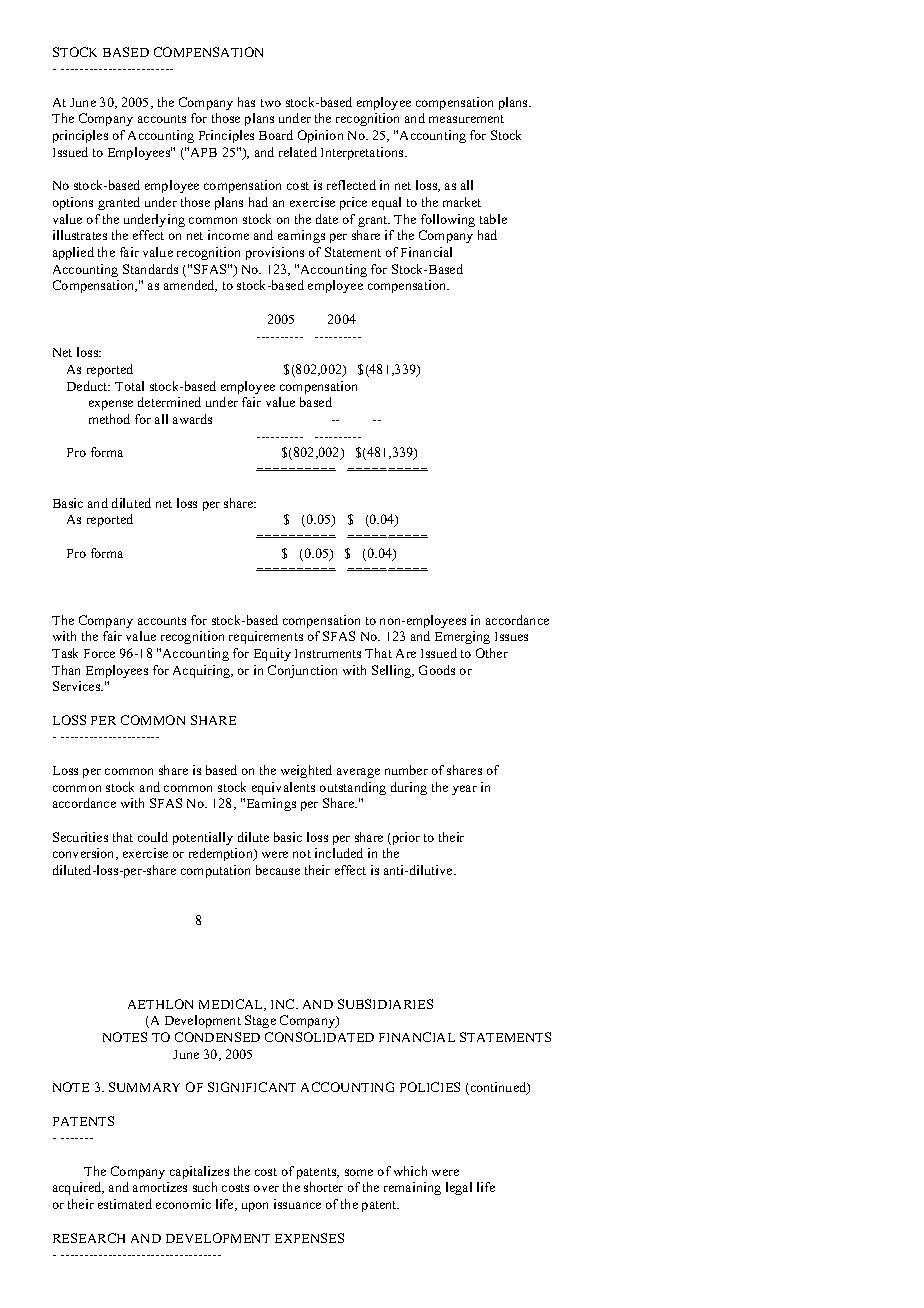 The image size is (924, 1308). I want to click on options, so click(73, 203).
